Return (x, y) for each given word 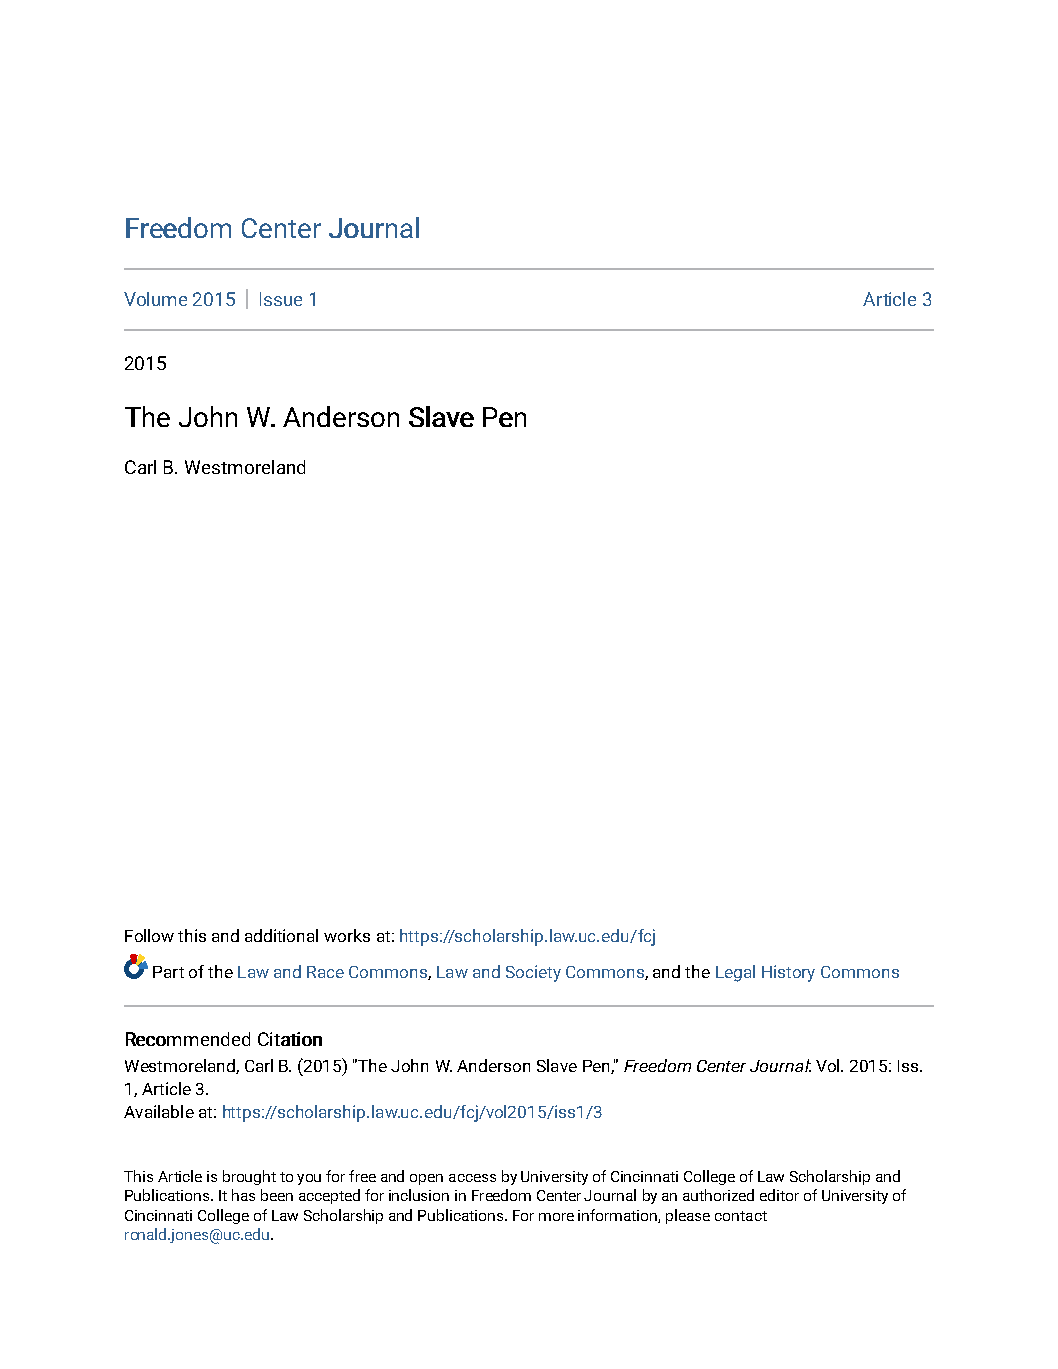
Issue (281, 299)
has (243, 1195)
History (788, 973)
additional (281, 935)
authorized (718, 1195)
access (472, 1178)
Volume (155, 299)
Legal (735, 973)
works (347, 935)
